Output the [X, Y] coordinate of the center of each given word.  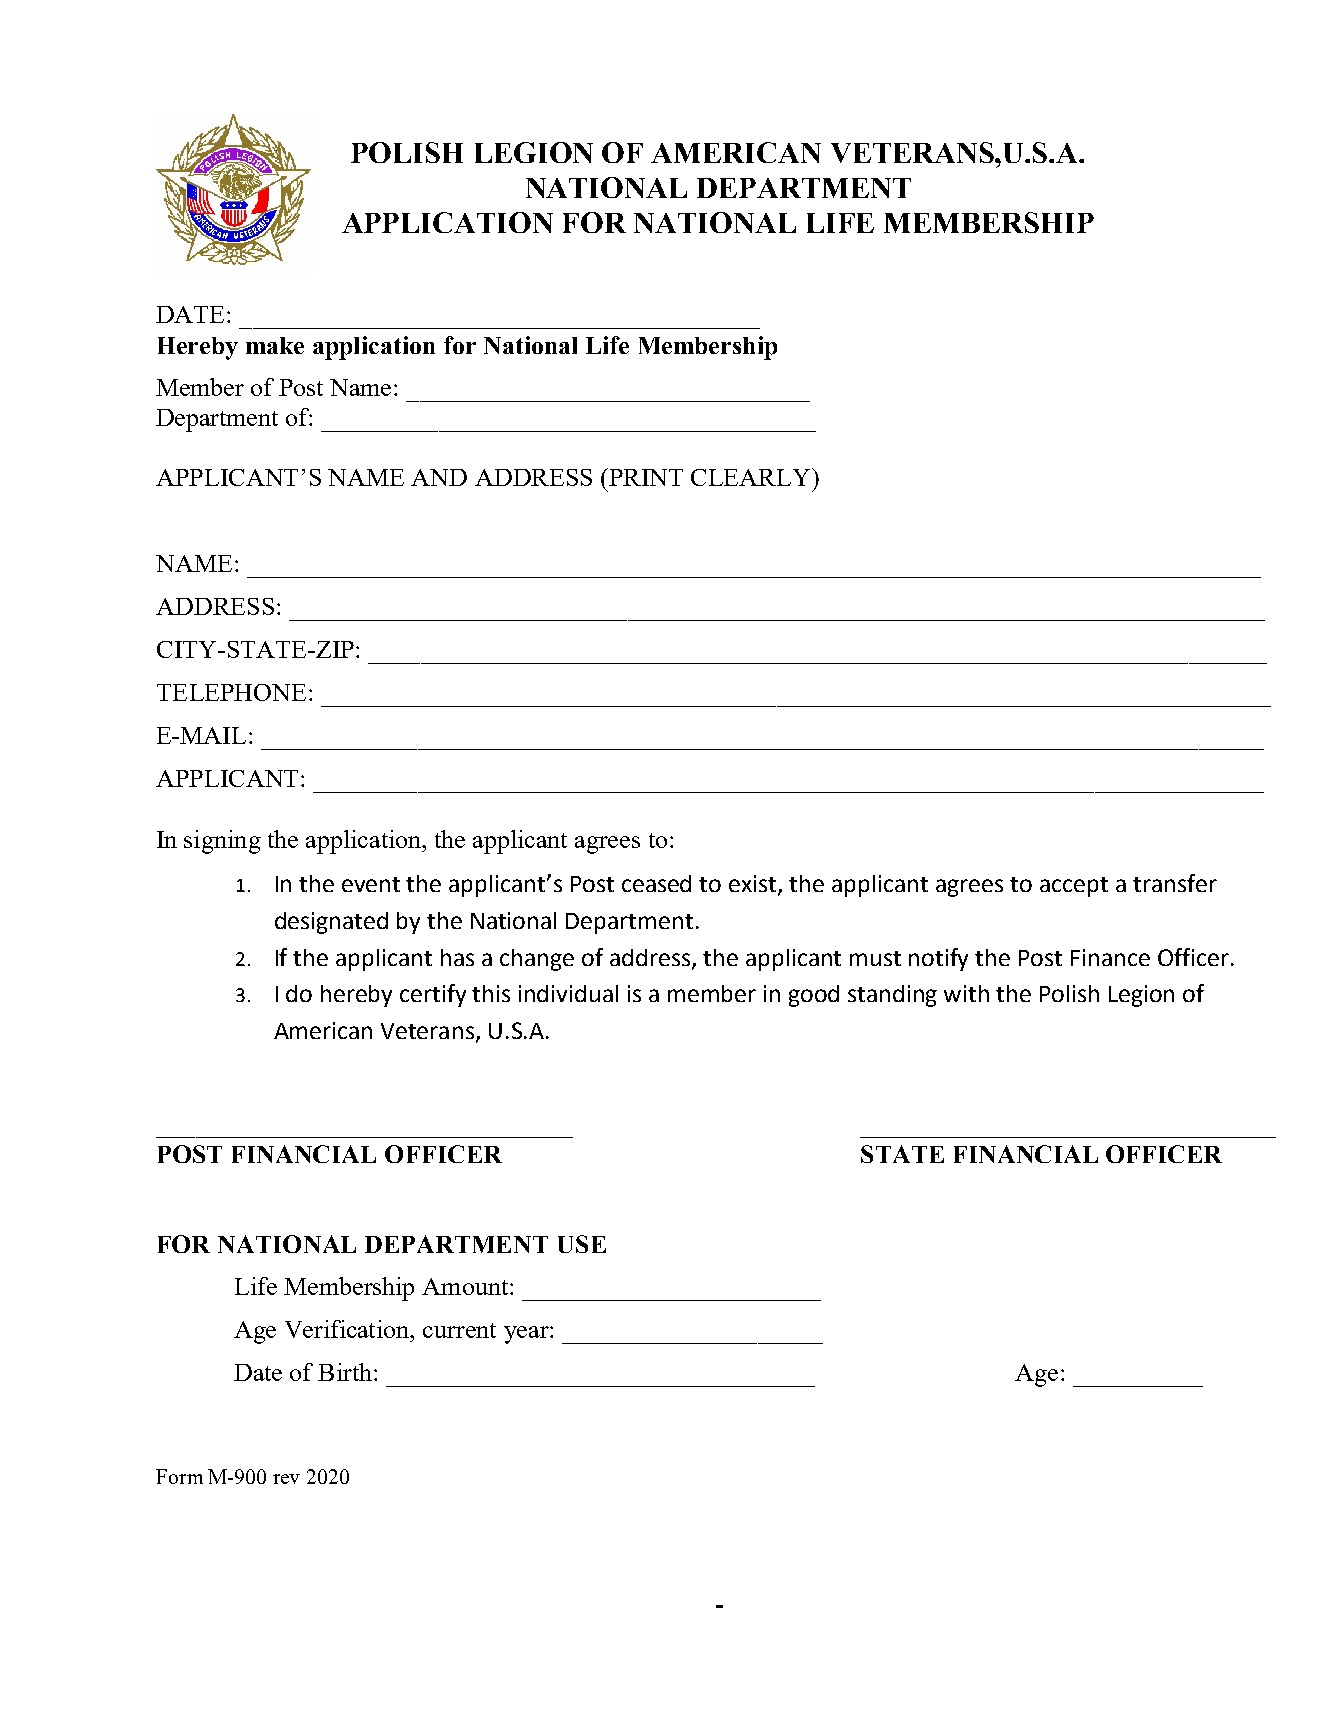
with [966, 993]
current [459, 1330]
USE [582, 1244]
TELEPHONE [231, 692]
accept [1074, 887]
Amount [466, 1286]
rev [286, 1479]
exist [754, 885]
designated [331, 923]
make [275, 345]
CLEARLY [752, 477]
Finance [1110, 957]
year [527, 1335]
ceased [656, 883]
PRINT [645, 477]
